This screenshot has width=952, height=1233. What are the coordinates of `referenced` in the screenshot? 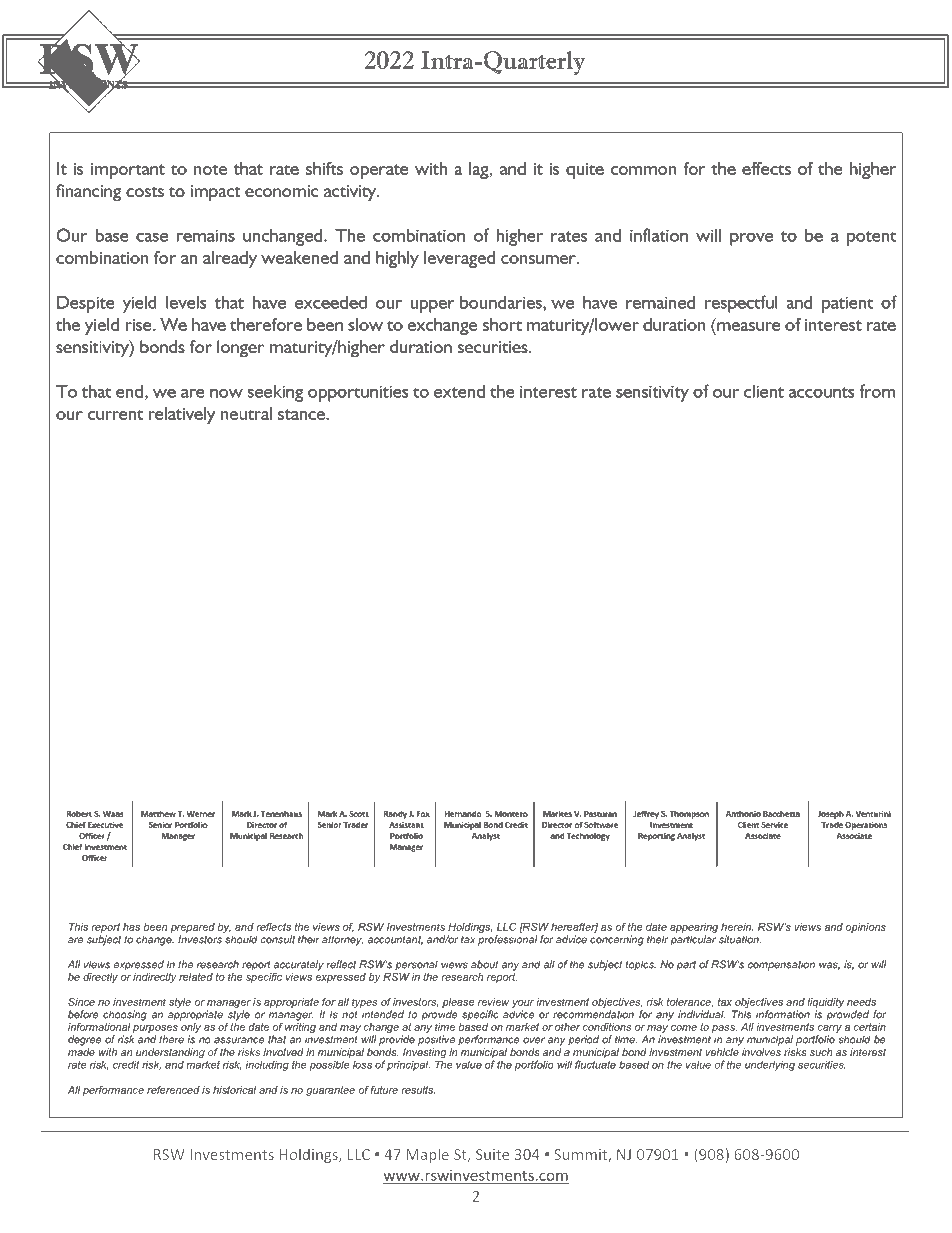 It's located at (173, 1090).
